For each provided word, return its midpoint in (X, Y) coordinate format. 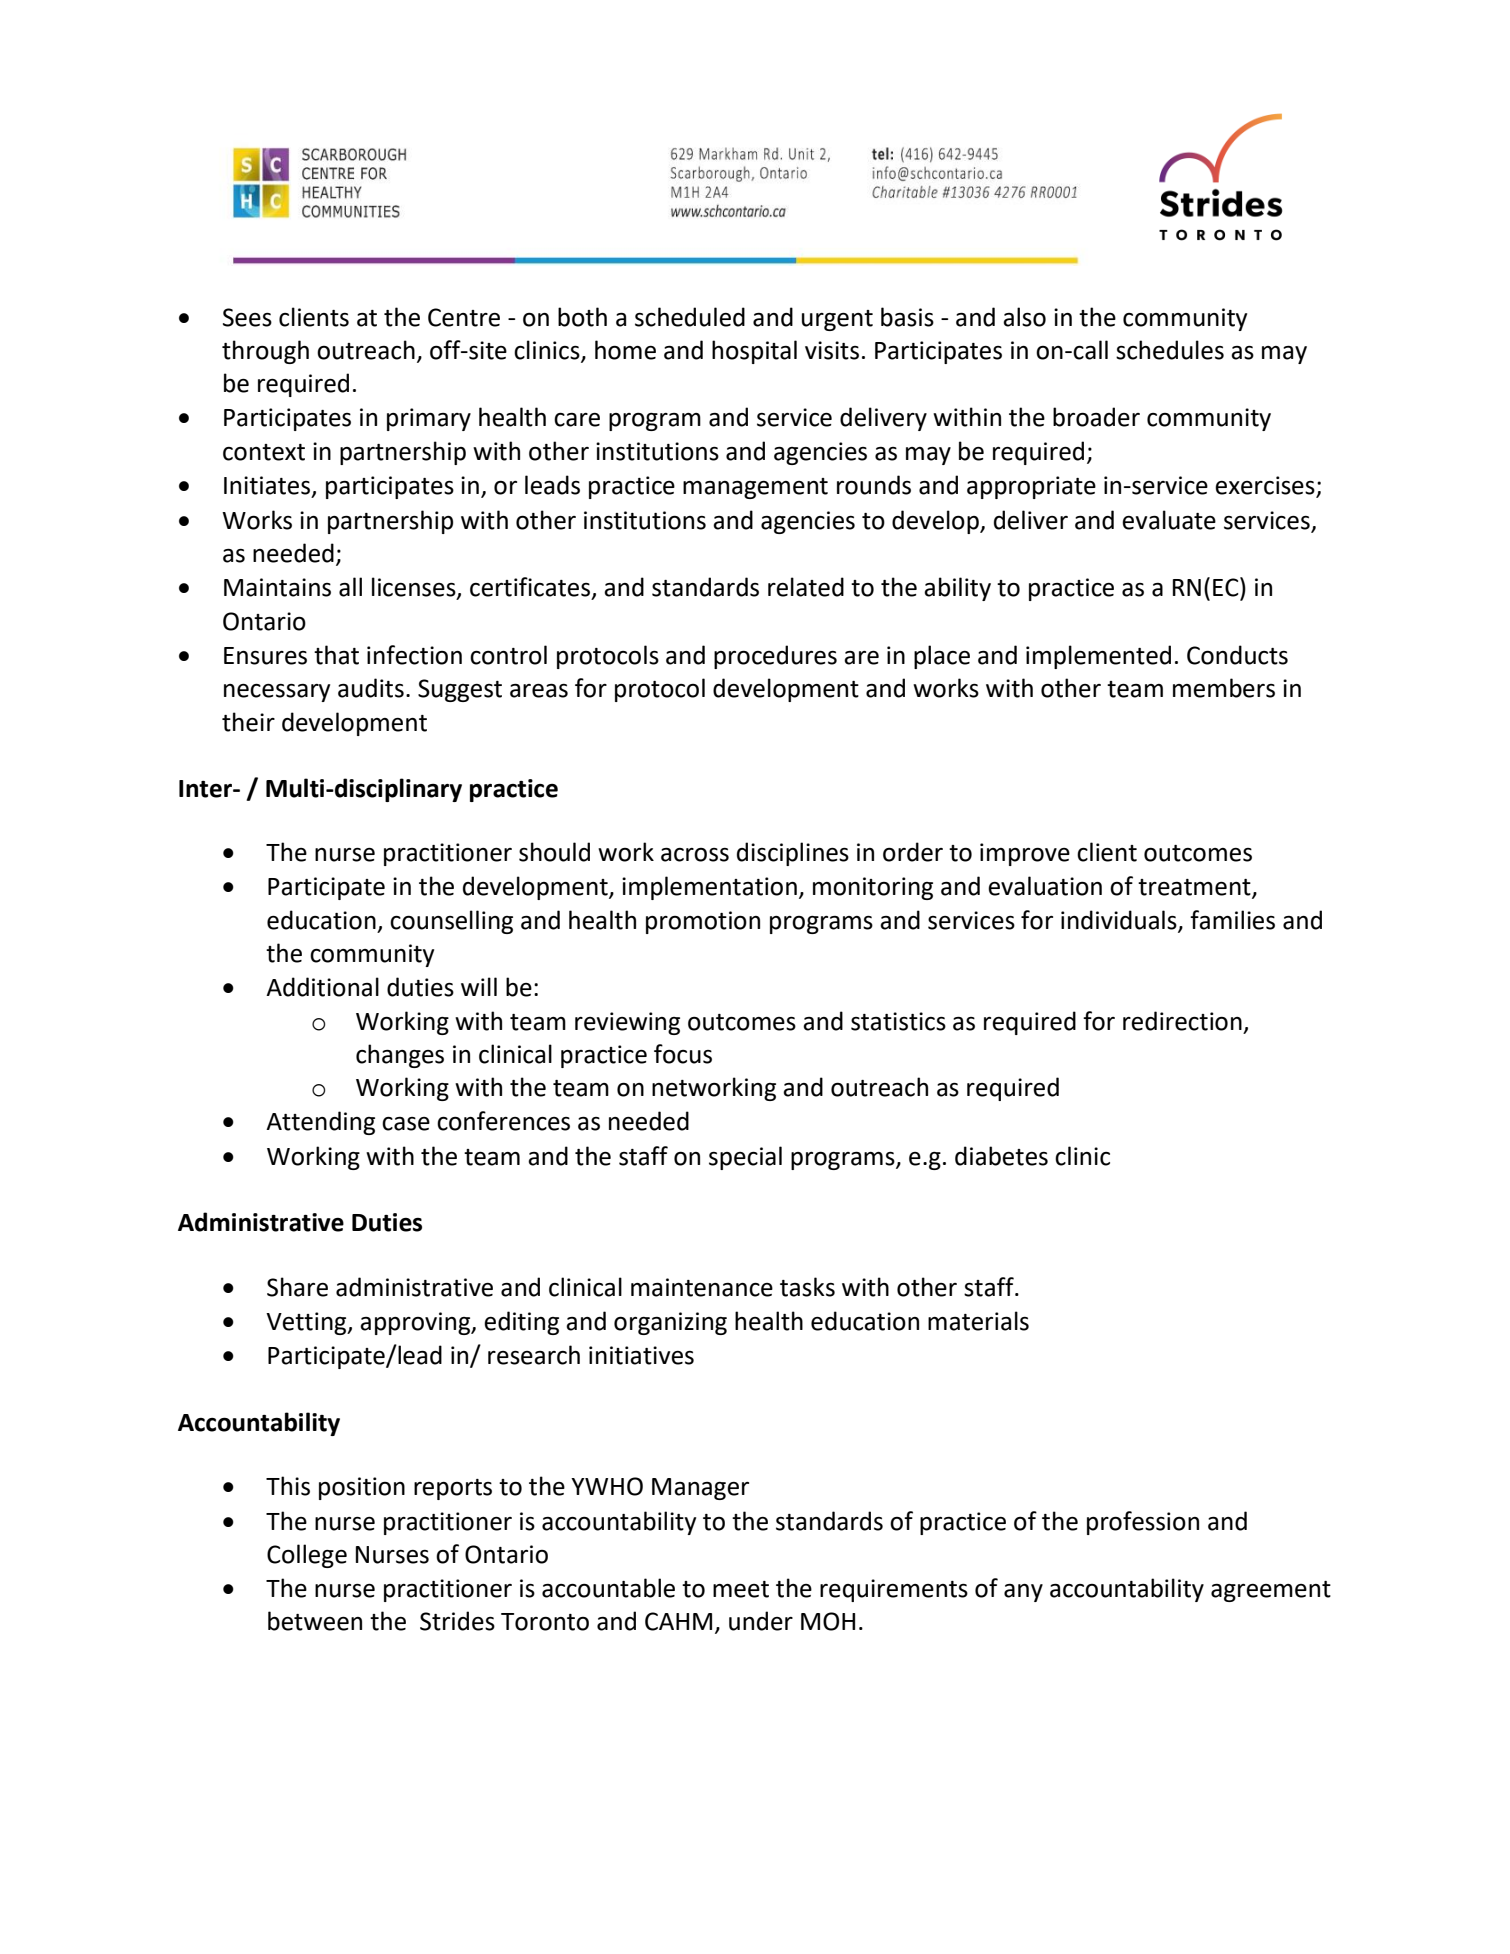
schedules (1170, 350)
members (1224, 688)
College (307, 1556)
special (745, 1158)
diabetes (1001, 1156)
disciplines (793, 854)
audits (371, 688)
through (265, 352)
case (406, 1124)
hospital (754, 352)
